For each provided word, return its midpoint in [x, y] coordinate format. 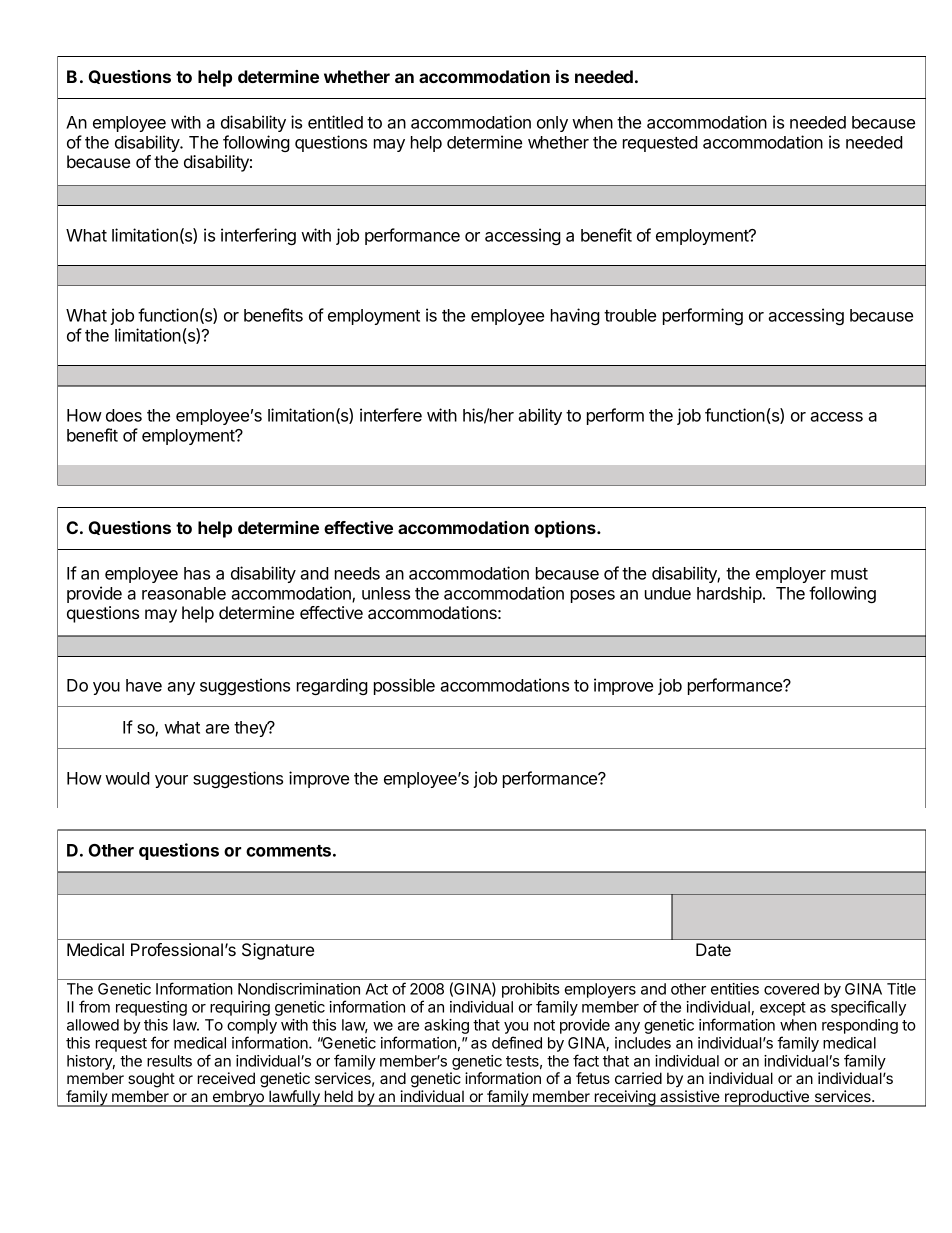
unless [386, 593]
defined [517, 1042]
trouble [630, 315]
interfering [258, 236]
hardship [729, 594]
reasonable [184, 593]
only [552, 124]
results [169, 1061]
